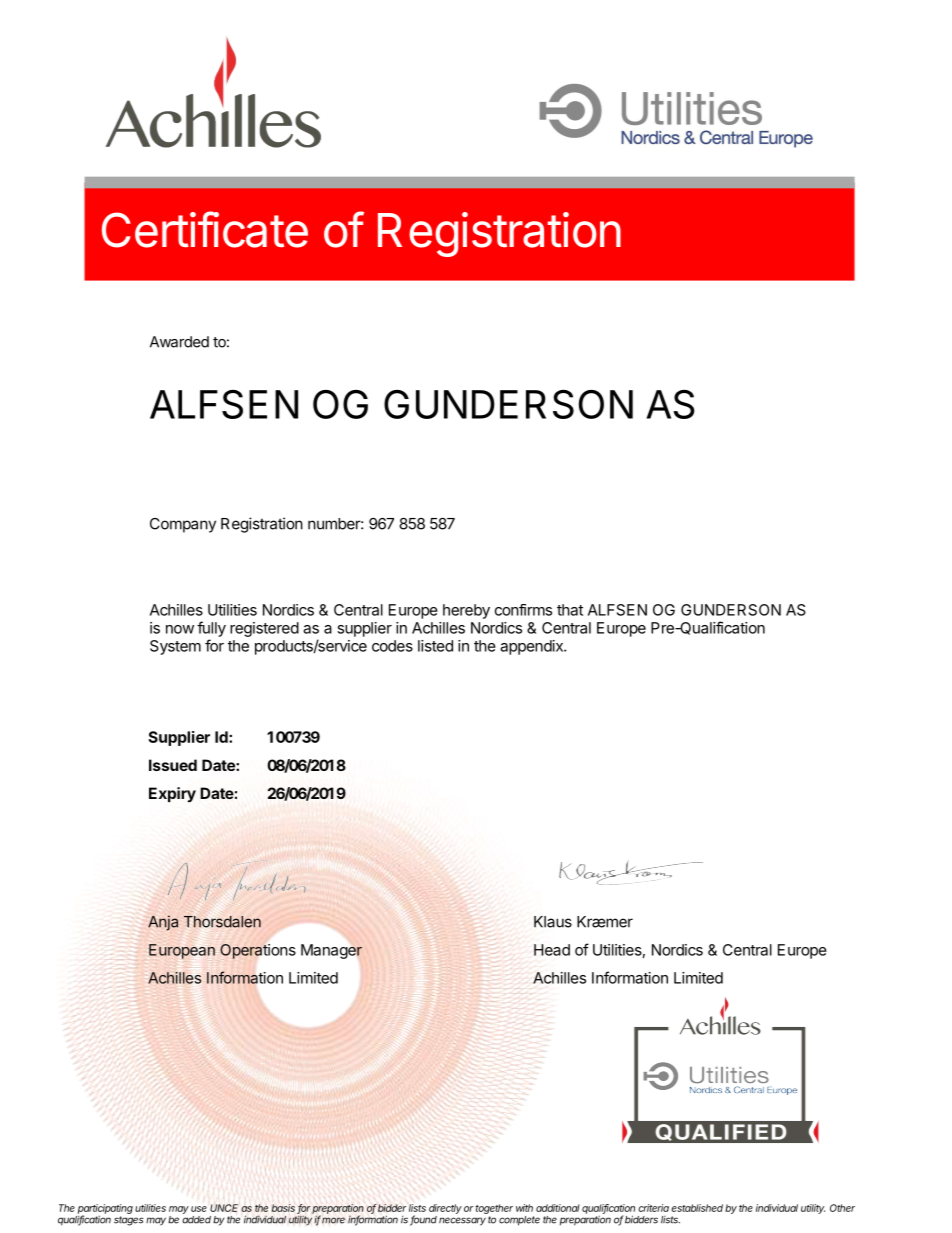  What do you see at coordinates (553, 922) in the screenshot?
I see `Klaus` at bounding box center [553, 922].
